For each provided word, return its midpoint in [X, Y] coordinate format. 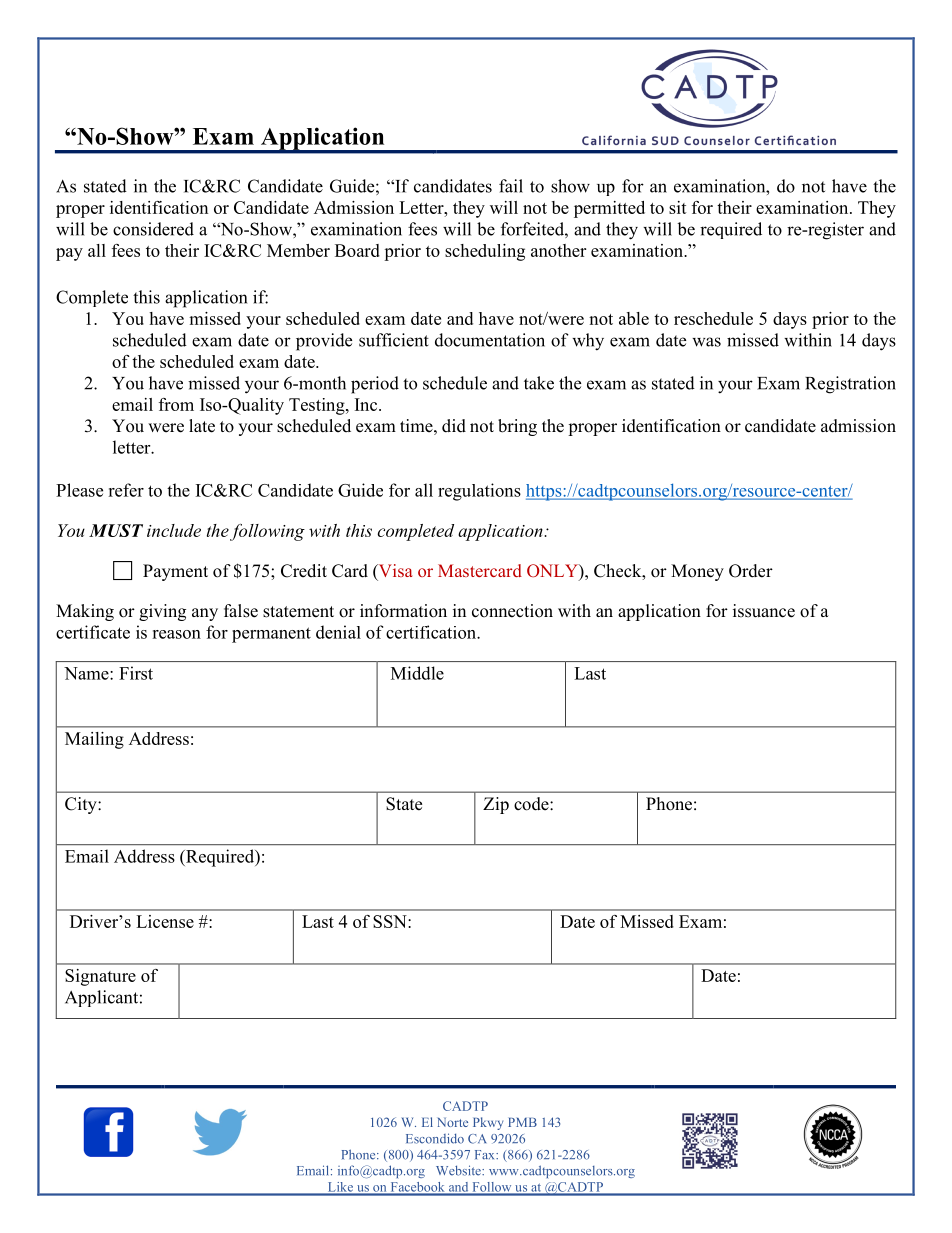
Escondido [435, 1138]
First [136, 673]
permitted [609, 209]
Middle [417, 673]
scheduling [485, 252]
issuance [764, 611]
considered [153, 229]
